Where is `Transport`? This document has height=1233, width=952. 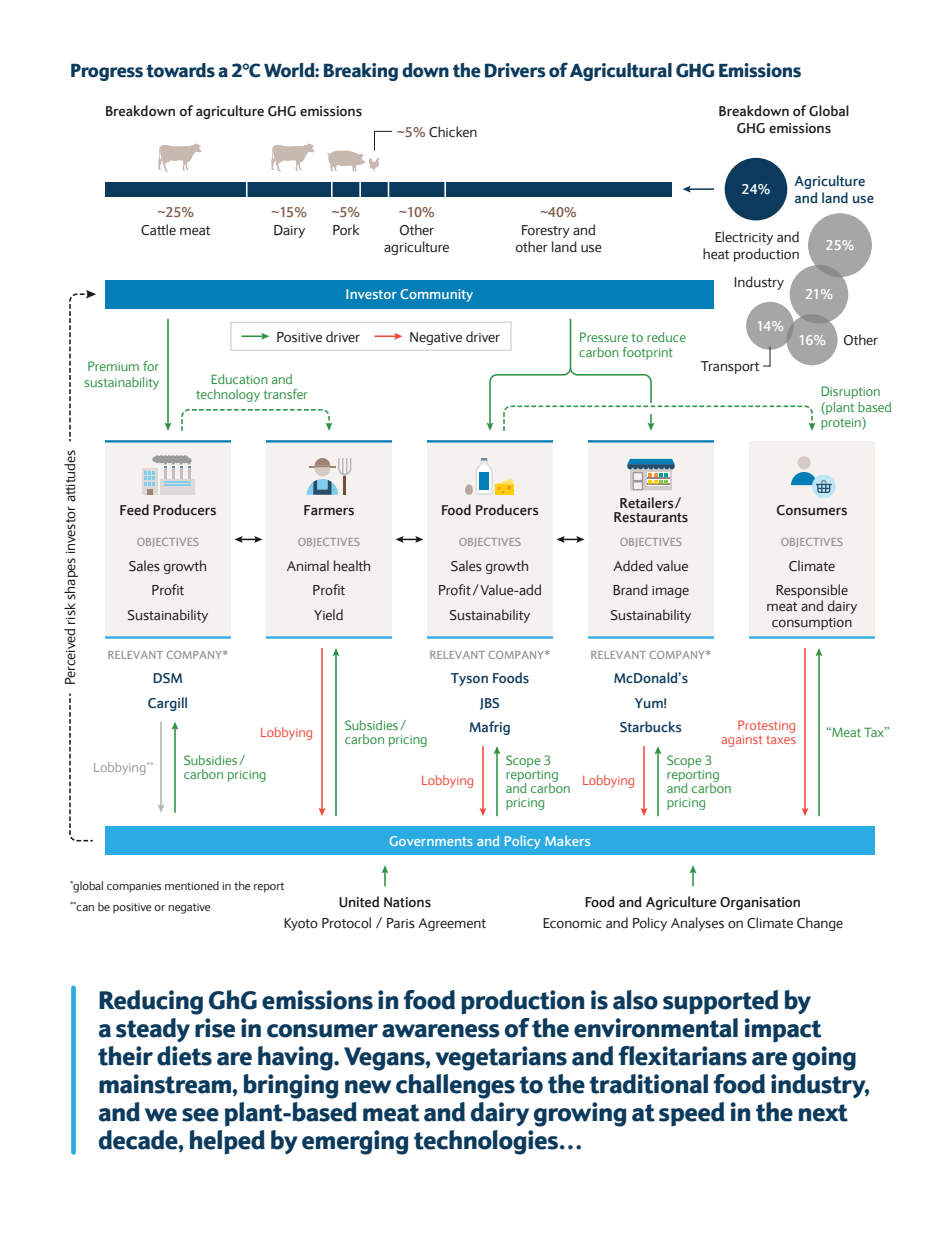 Transport is located at coordinates (730, 367).
